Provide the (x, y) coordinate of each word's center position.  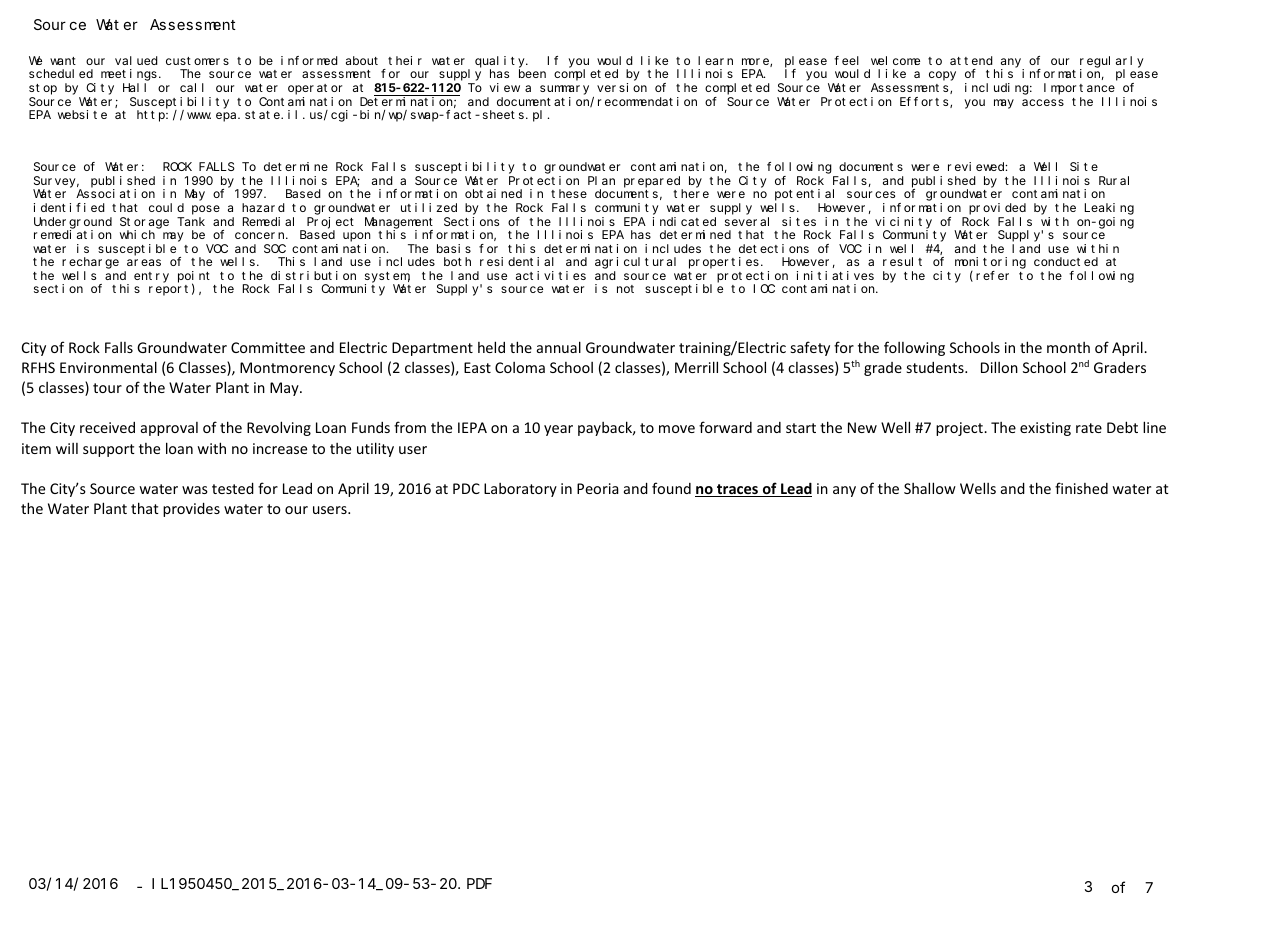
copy (942, 76)
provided (997, 209)
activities (551, 275)
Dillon (999, 367)
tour (107, 388)
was (195, 490)
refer (992, 275)
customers (197, 61)
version (622, 87)
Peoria (598, 488)
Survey (56, 183)
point (194, 278)
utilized (429, 207)
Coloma (520, 367)
